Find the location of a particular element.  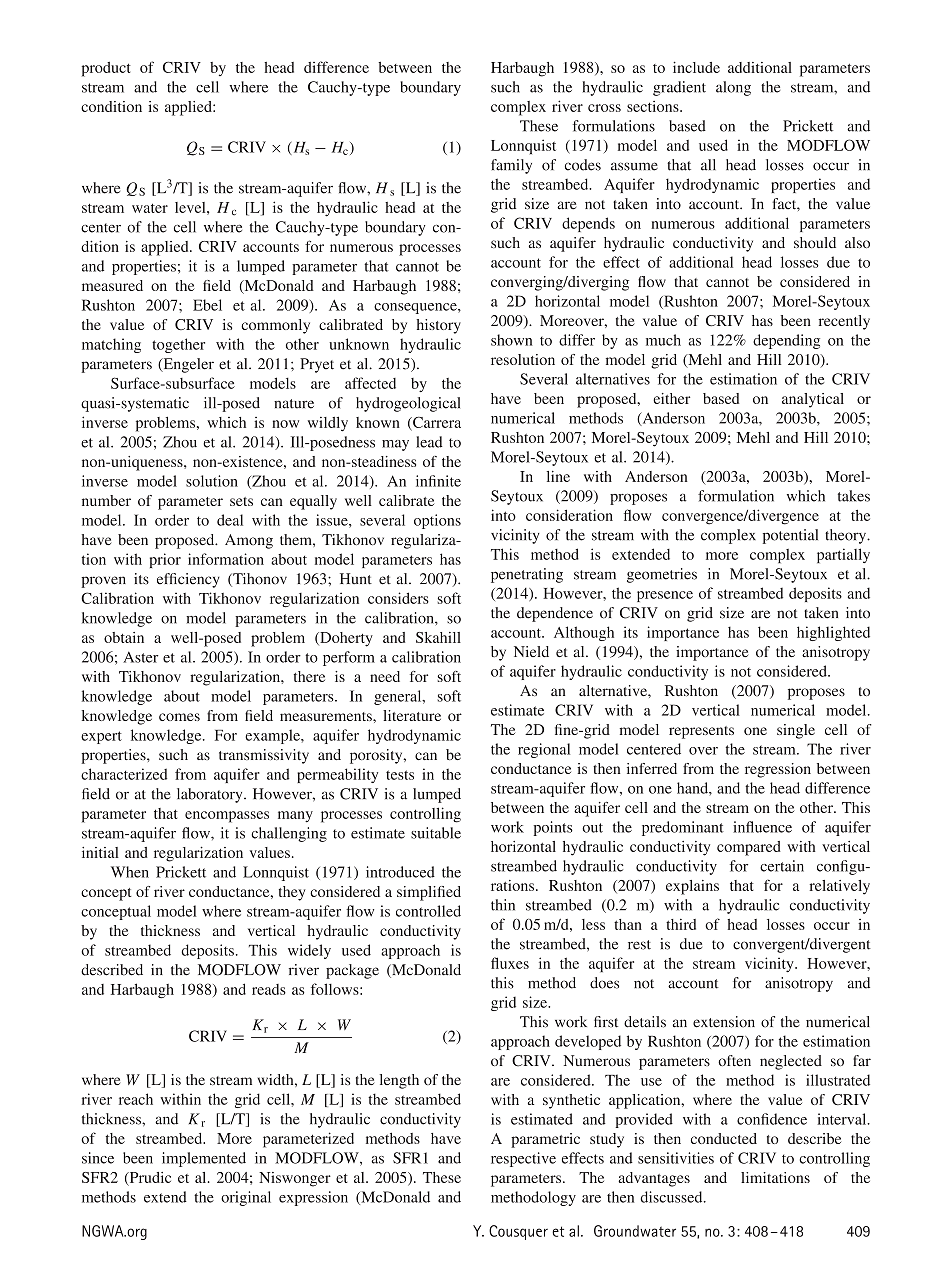

family is located at coordinates (511, 166).
